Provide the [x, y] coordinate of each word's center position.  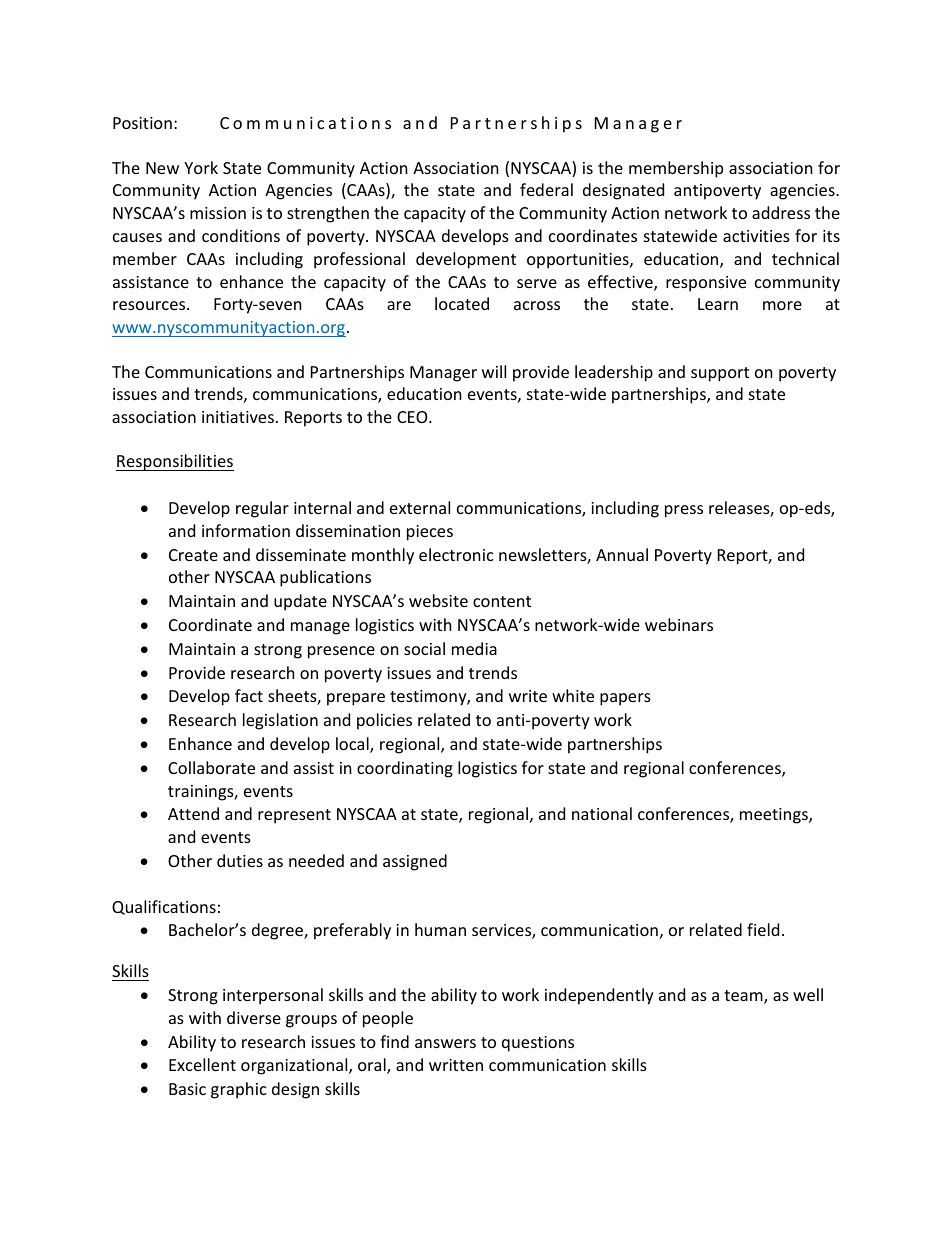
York [201, 167]
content [502, 601]
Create [193, 555]
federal [546, 189]
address [781, 212]
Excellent [202, 1064]
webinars [679, 624]
